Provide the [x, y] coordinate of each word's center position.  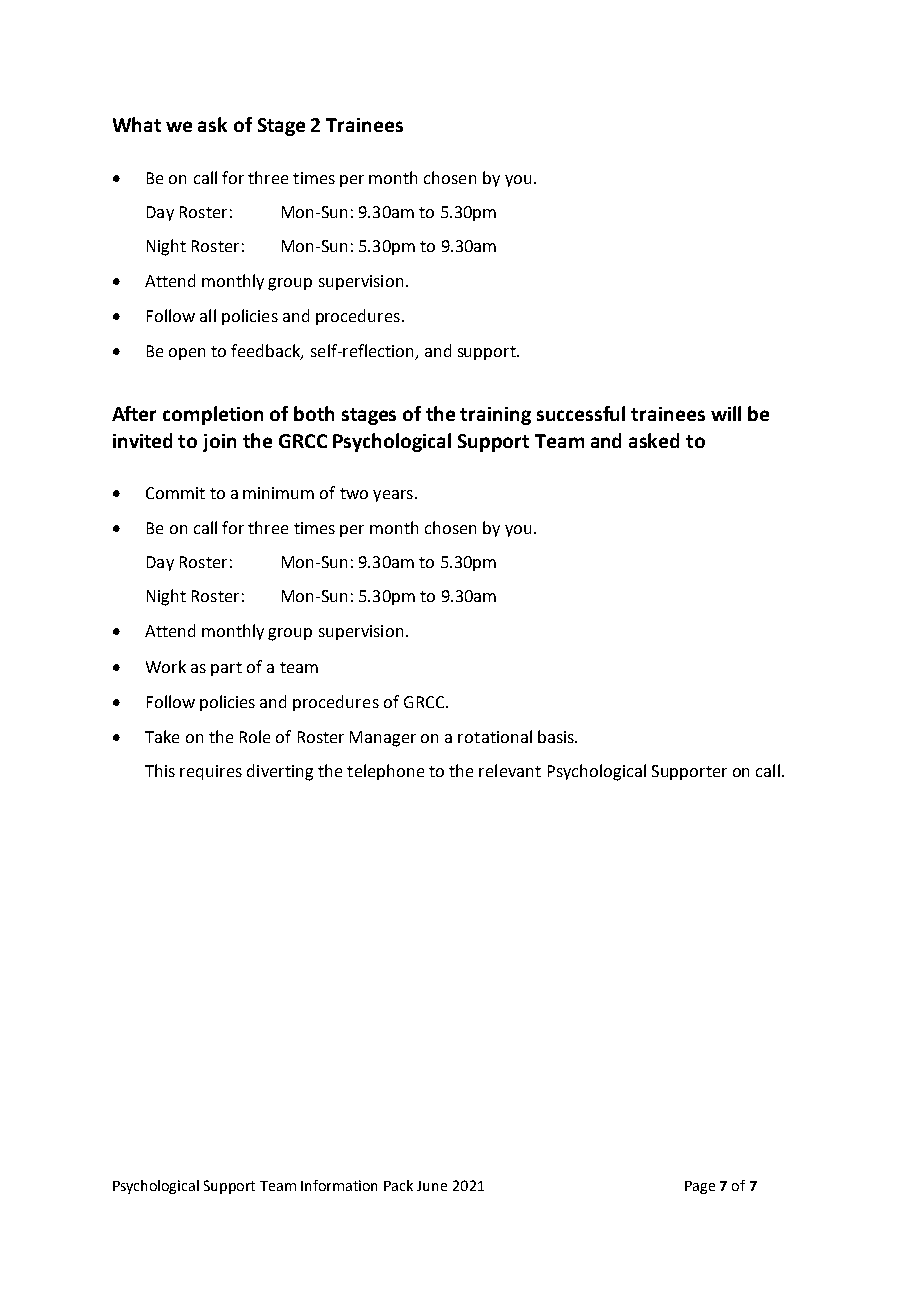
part [226, 669]
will [726, 413]
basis [557, 736]
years [393, 496]
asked [654, 440]
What [137, 124]
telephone [385, 772]
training [495, 416]
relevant [510, 770]
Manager [383, 739]
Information [339, 1185]
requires [211, 772]
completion [213, 415]
